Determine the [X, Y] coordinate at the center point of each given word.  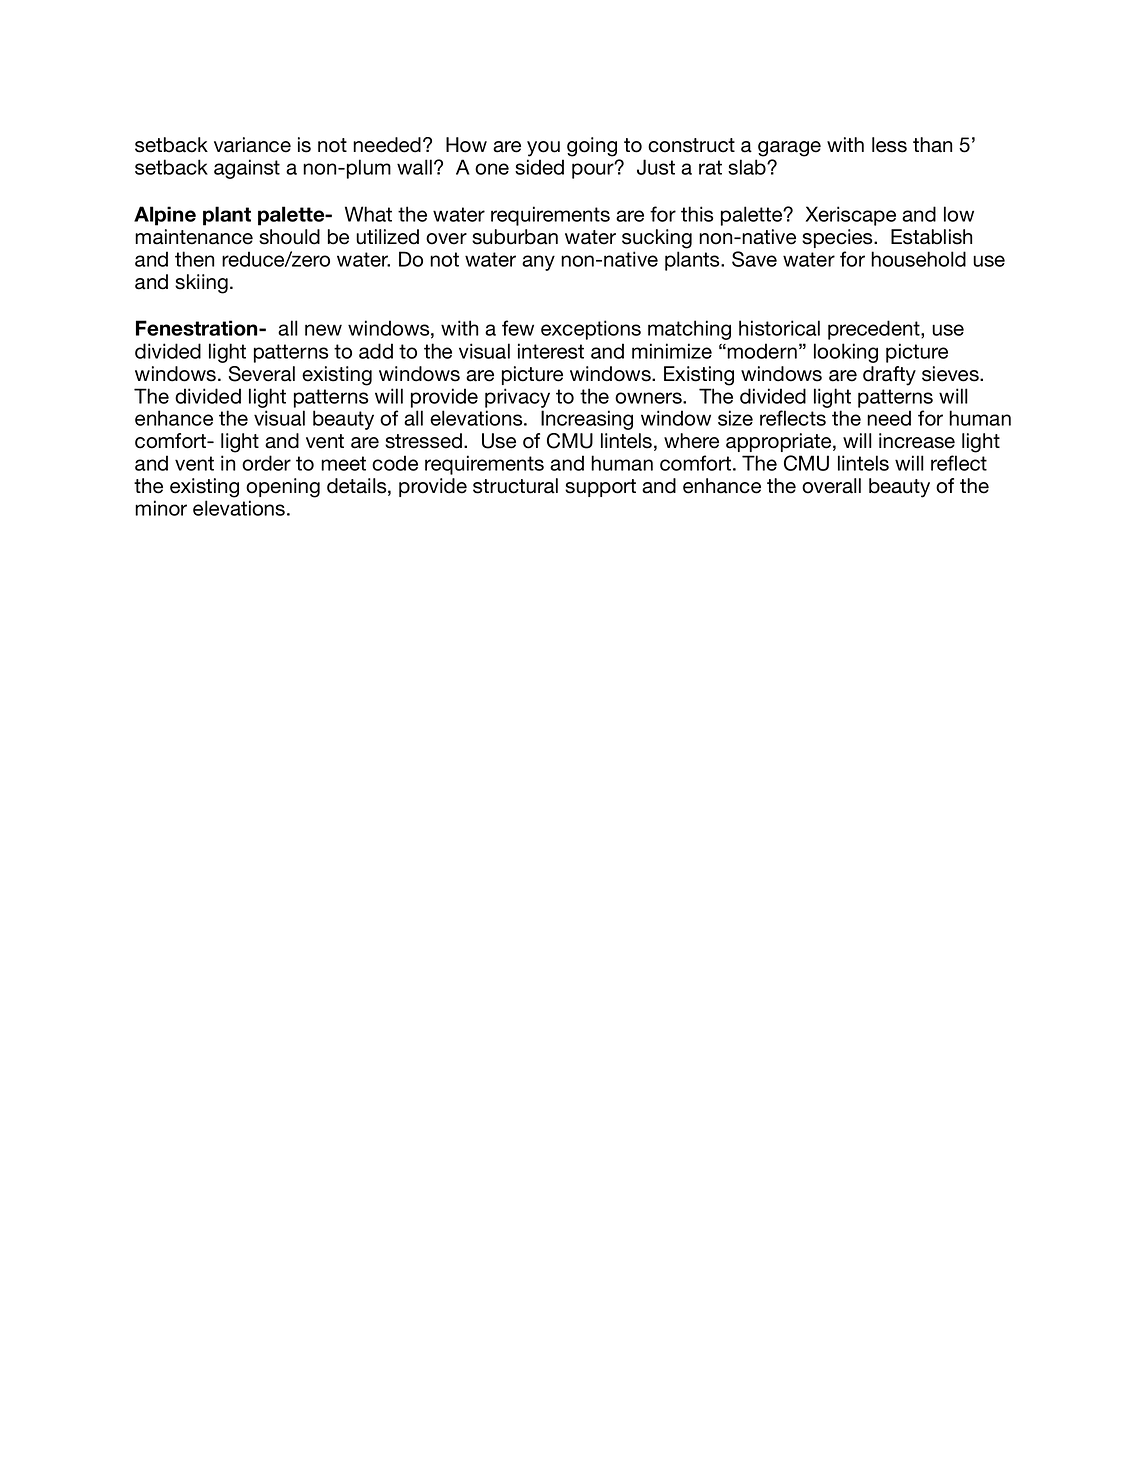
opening [283, 488]
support [600, 488]
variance [252, 145]
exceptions [591, 330]
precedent [875, 330]
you [543, 149]
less [889, 145]
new [323, 330]
